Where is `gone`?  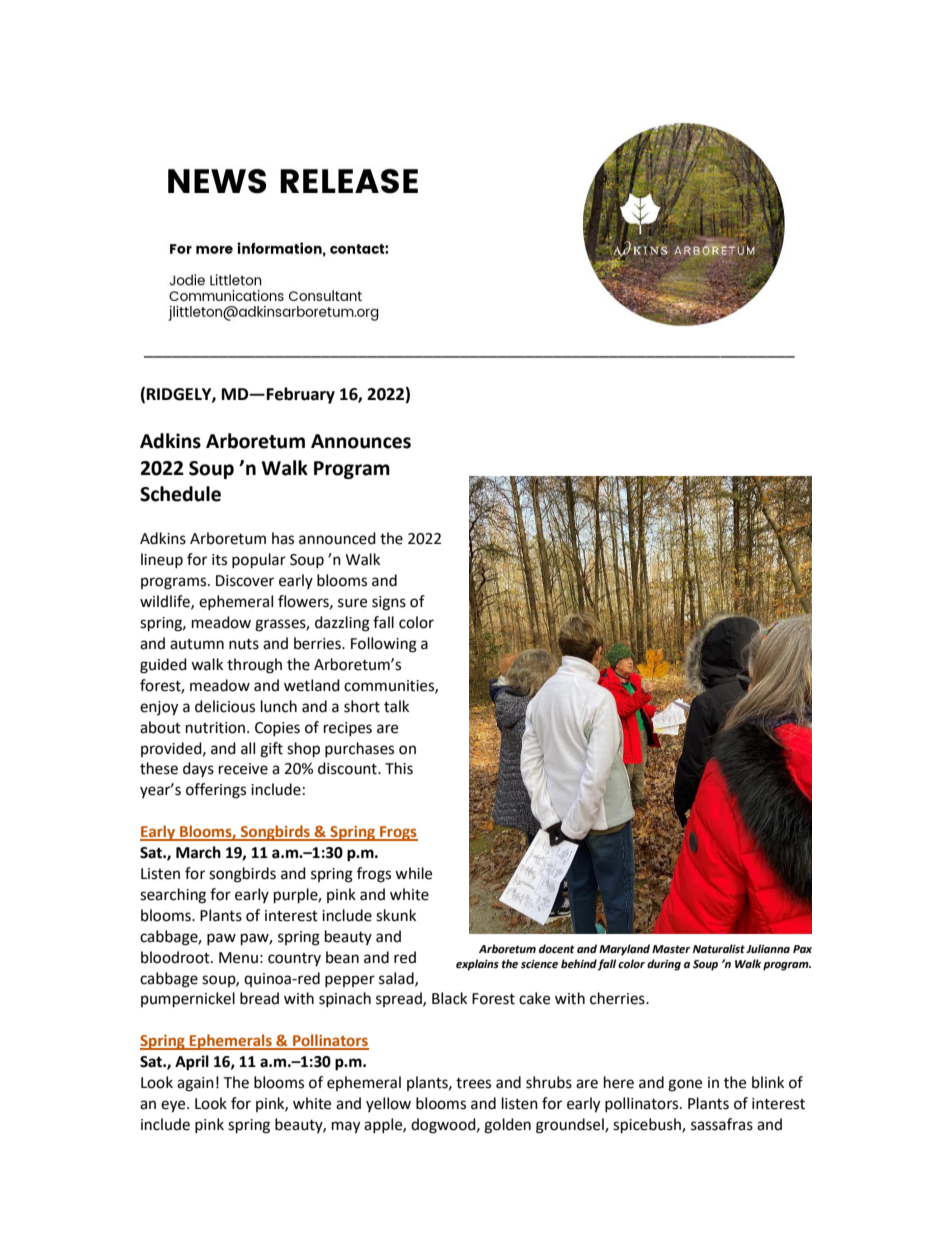
gone is located at coordinates (685, 1085).
